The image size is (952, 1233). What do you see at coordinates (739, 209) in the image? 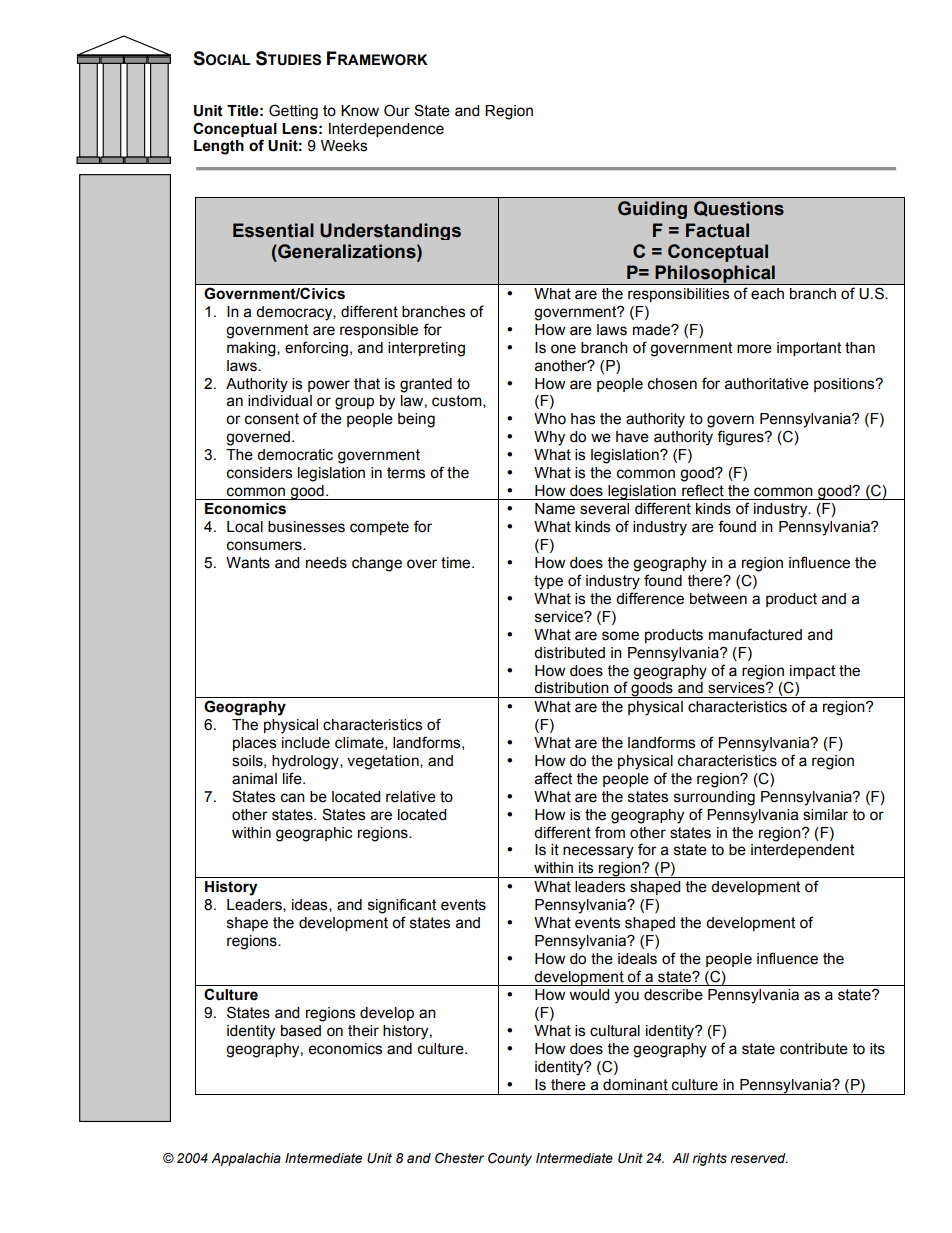
I see `Questions` at bounding box center [739, 209].
